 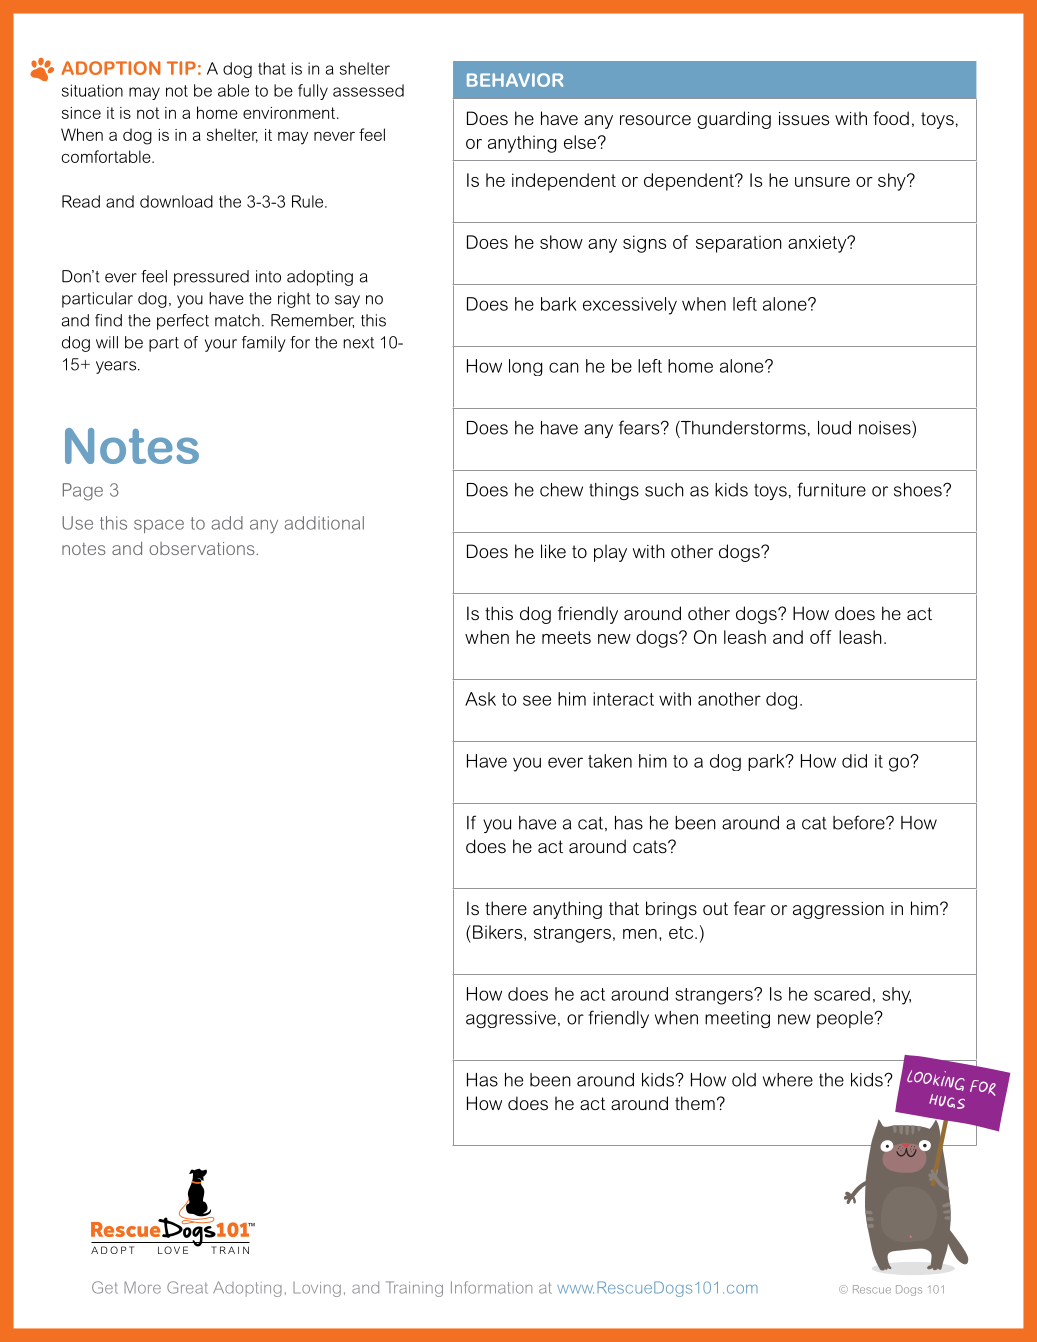 What do you see at coordinates (788, 1080) in the screenshot?
I see `where` at bounding box center [788, 1080].
